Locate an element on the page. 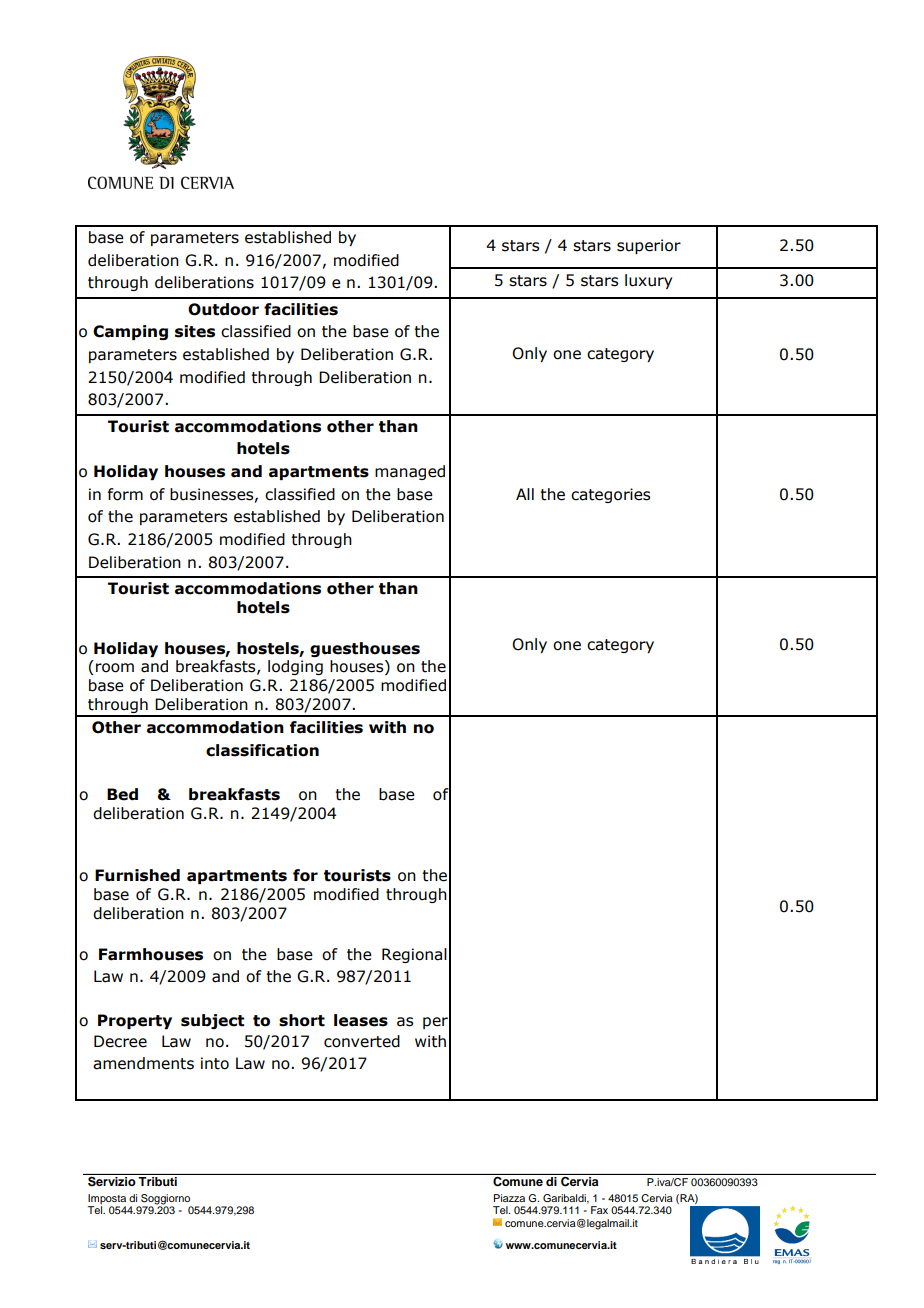 This page has height=1308, width=924. amendments is located at coordinates (143, 1063).
